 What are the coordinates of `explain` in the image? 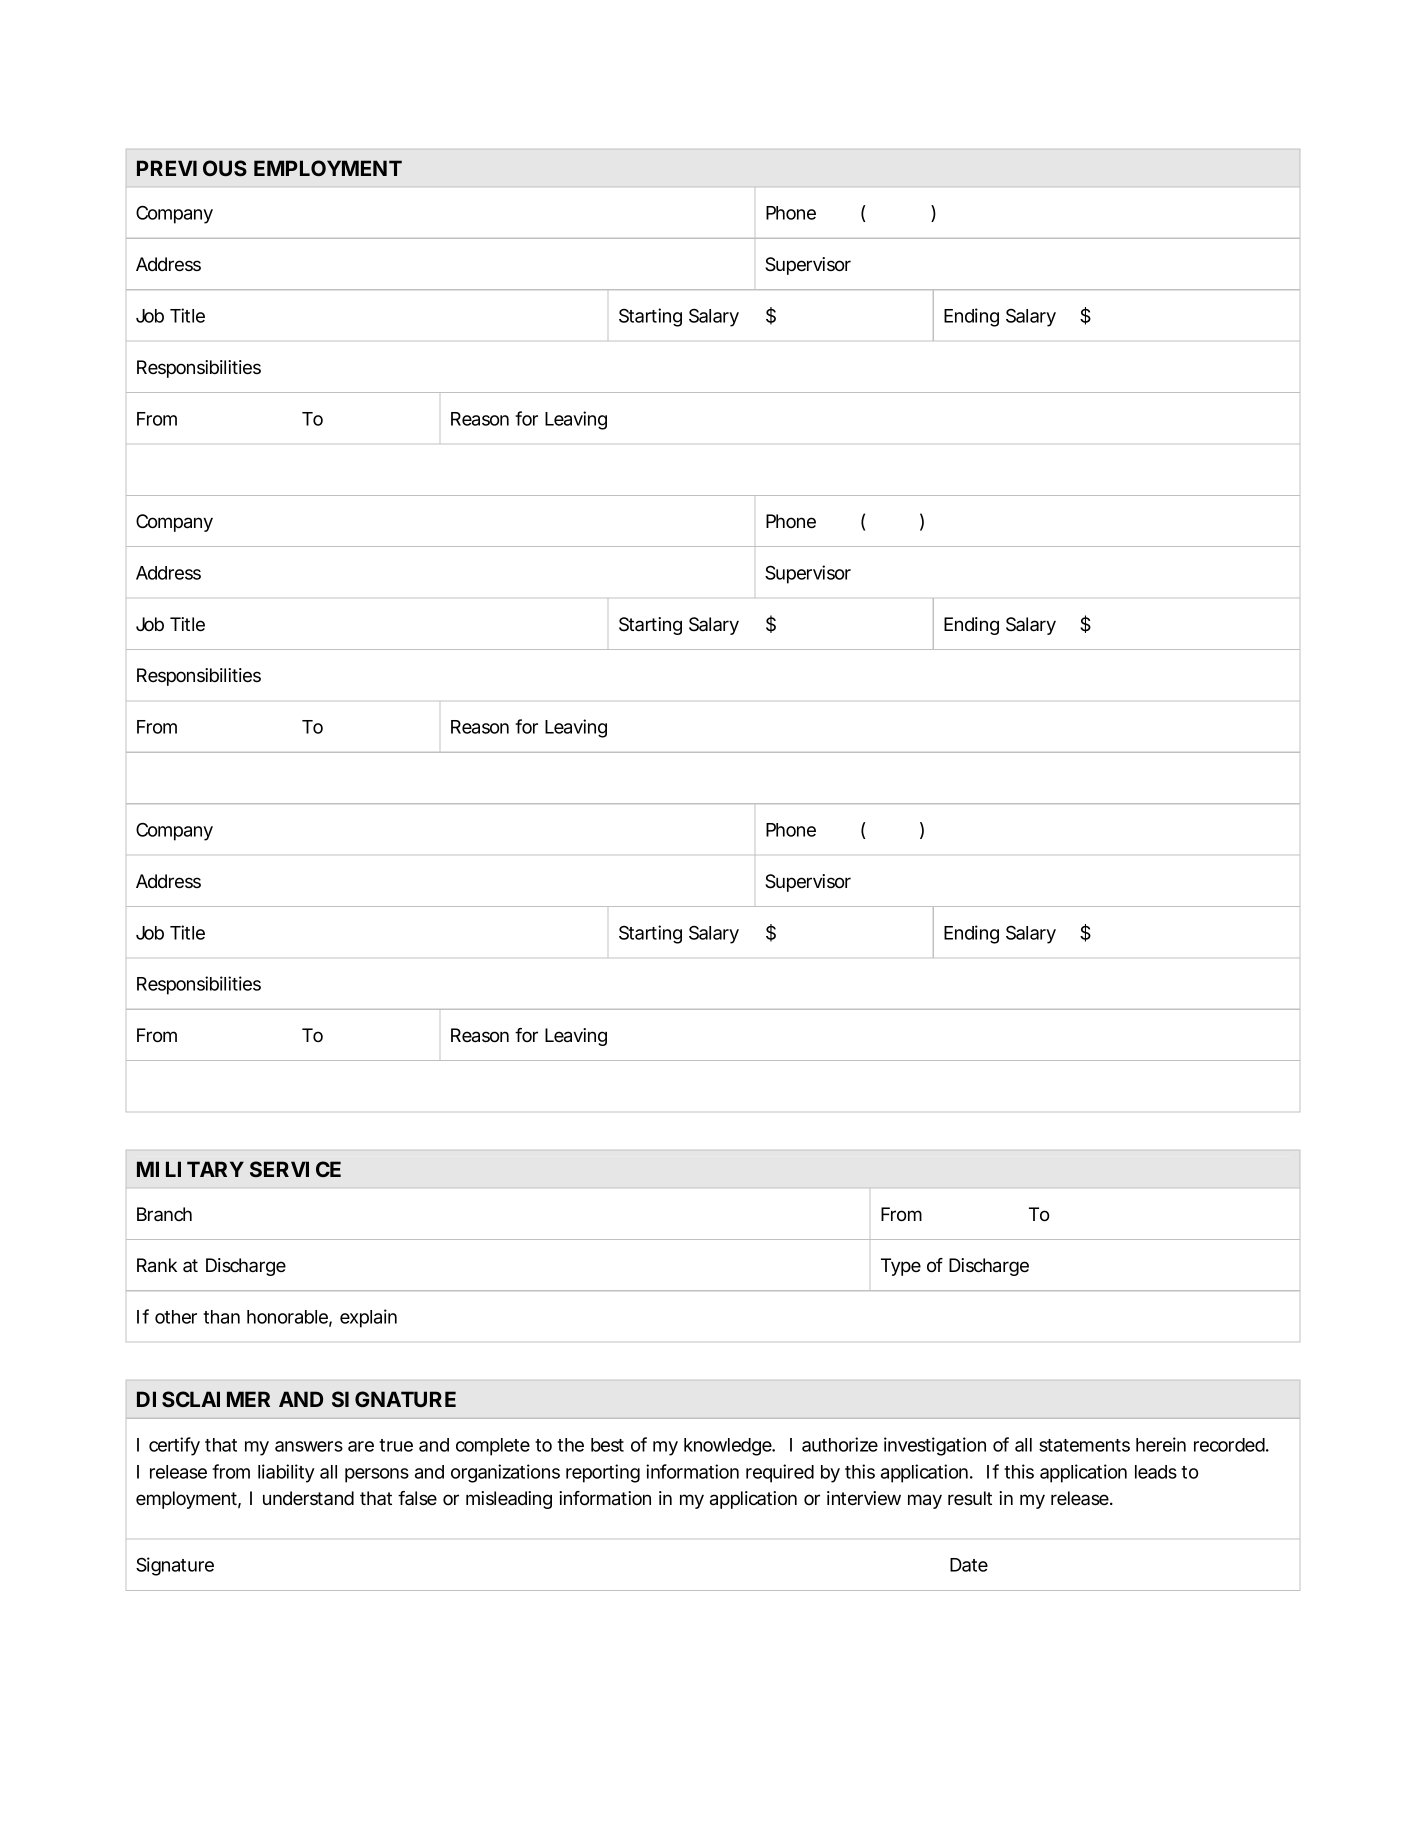 It's located at (368, 1318).
